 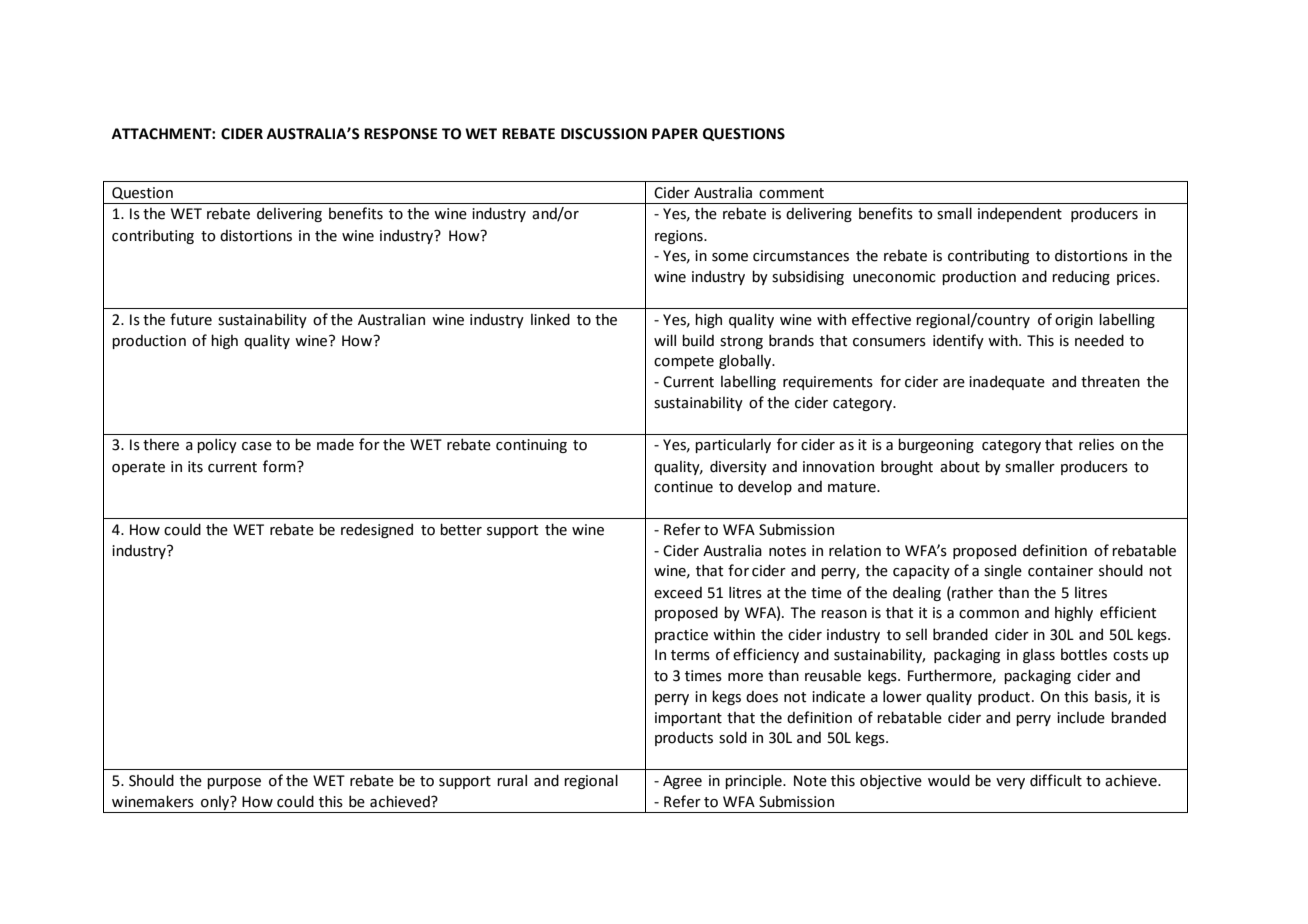 I want to click on Agree, so click(x=682, y=782).
